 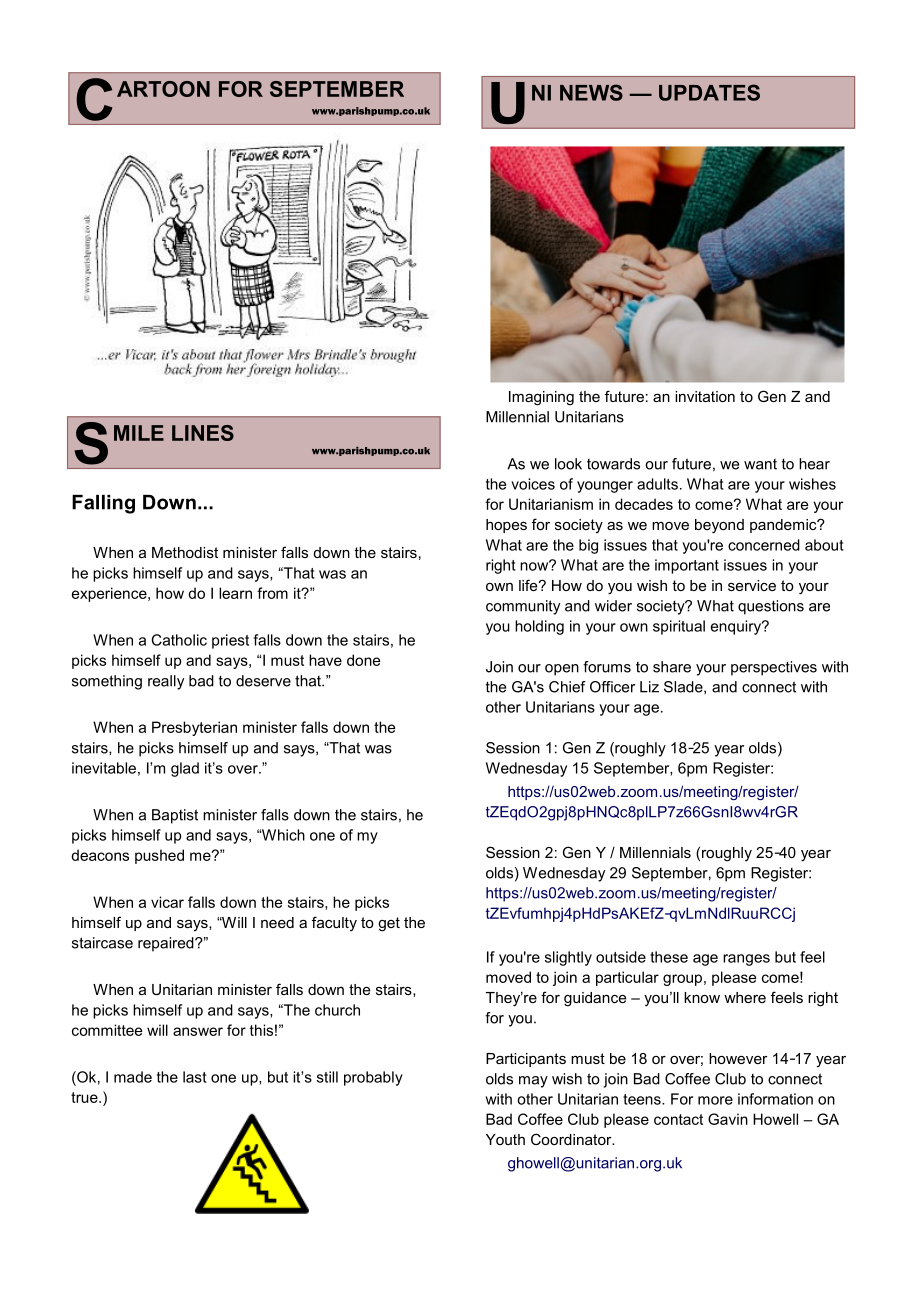 I want to click on UPDATES, so click(x=709, y=92).
